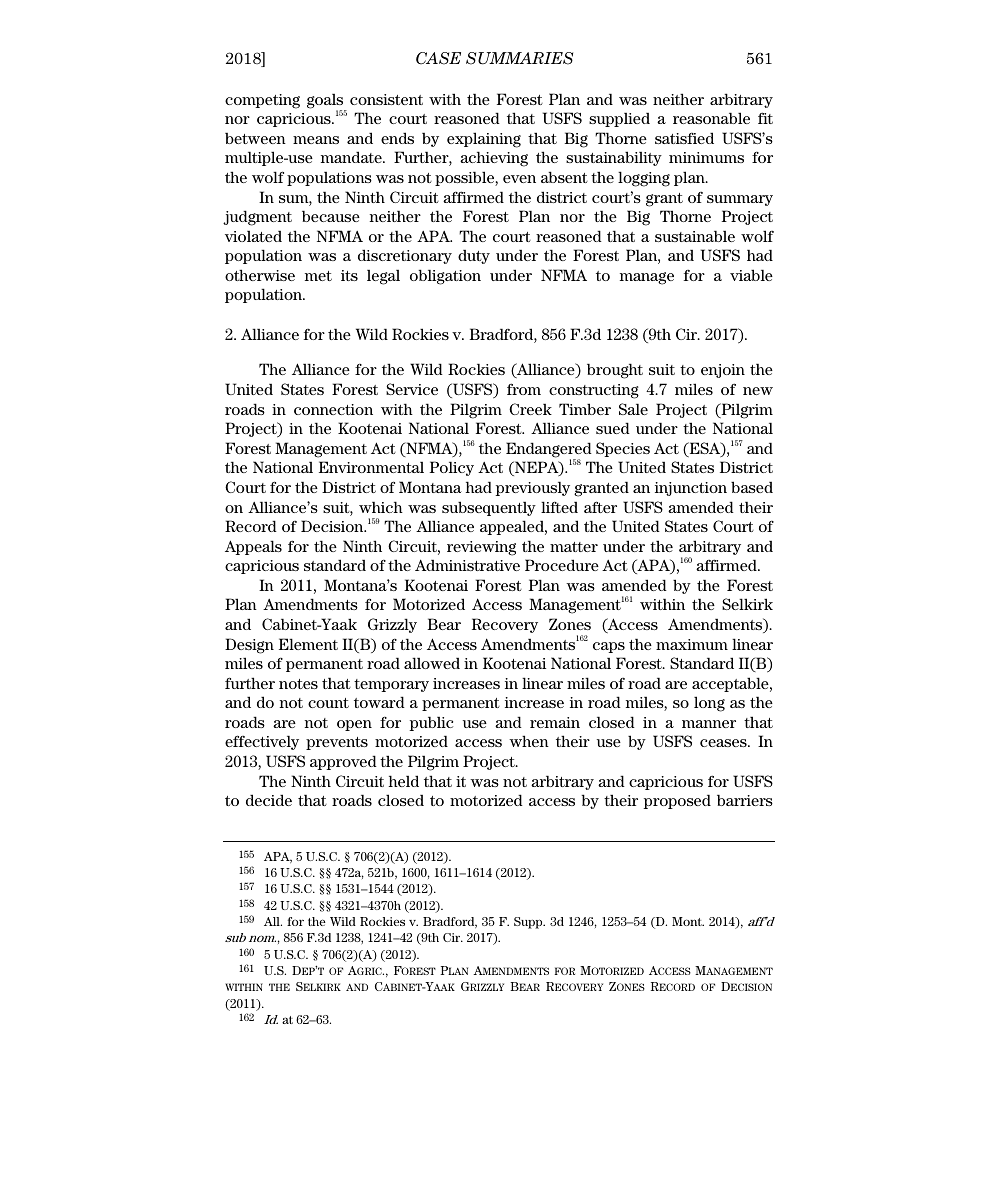  I want to click on connection, so click(333, 409).
